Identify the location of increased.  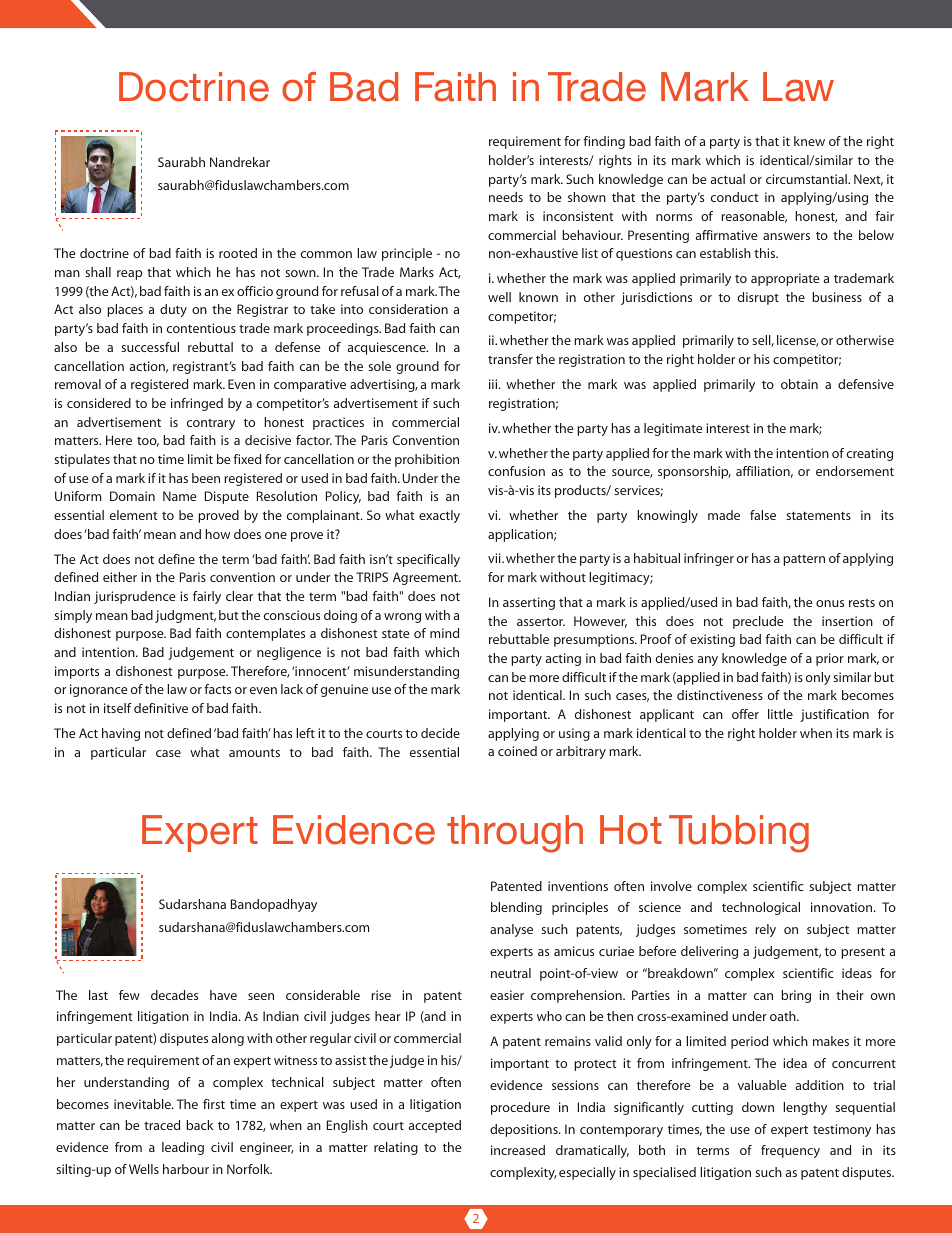
(518, 1150).
